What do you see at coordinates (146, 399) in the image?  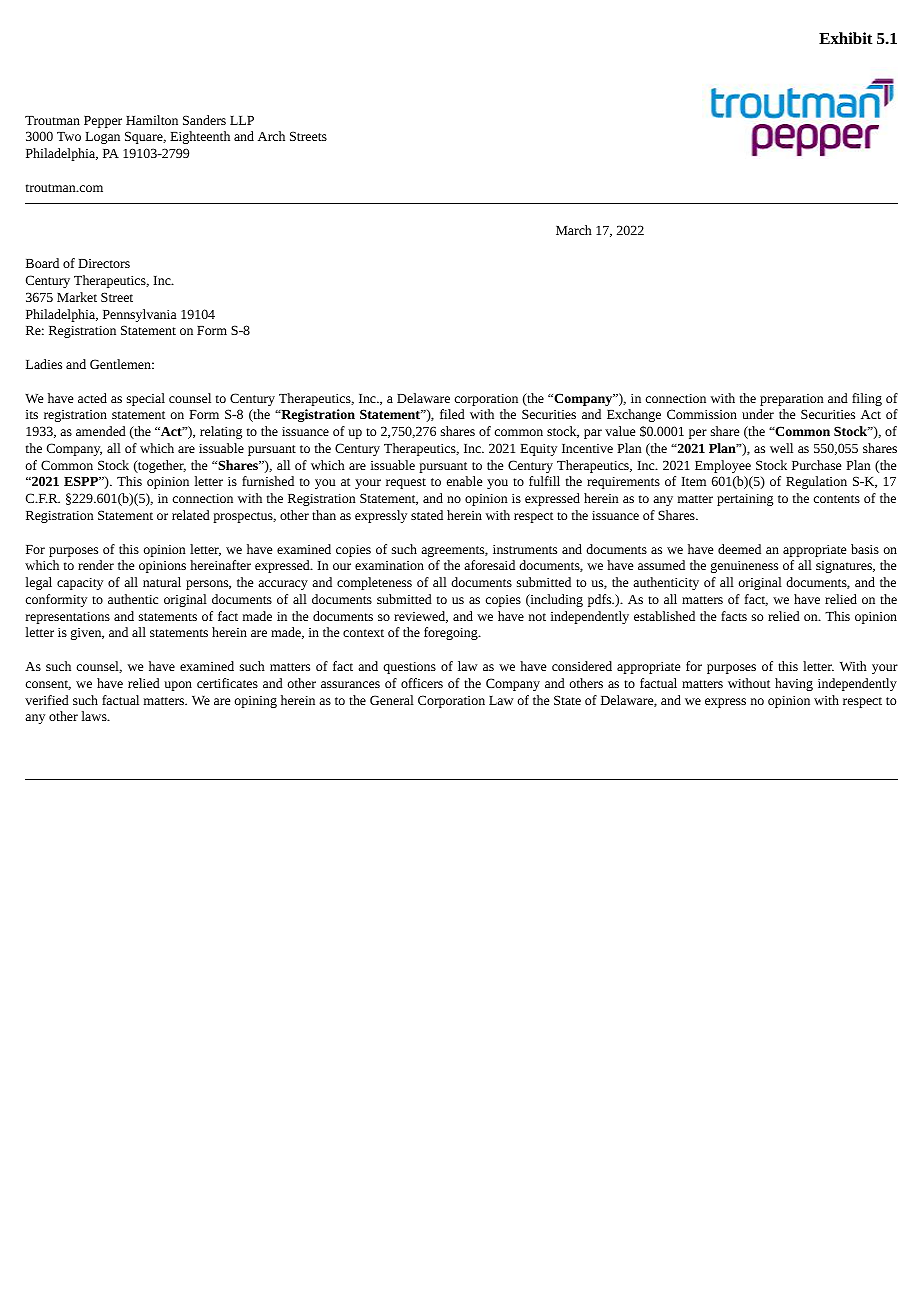 I see `special` at bounding box center [146, 399].
